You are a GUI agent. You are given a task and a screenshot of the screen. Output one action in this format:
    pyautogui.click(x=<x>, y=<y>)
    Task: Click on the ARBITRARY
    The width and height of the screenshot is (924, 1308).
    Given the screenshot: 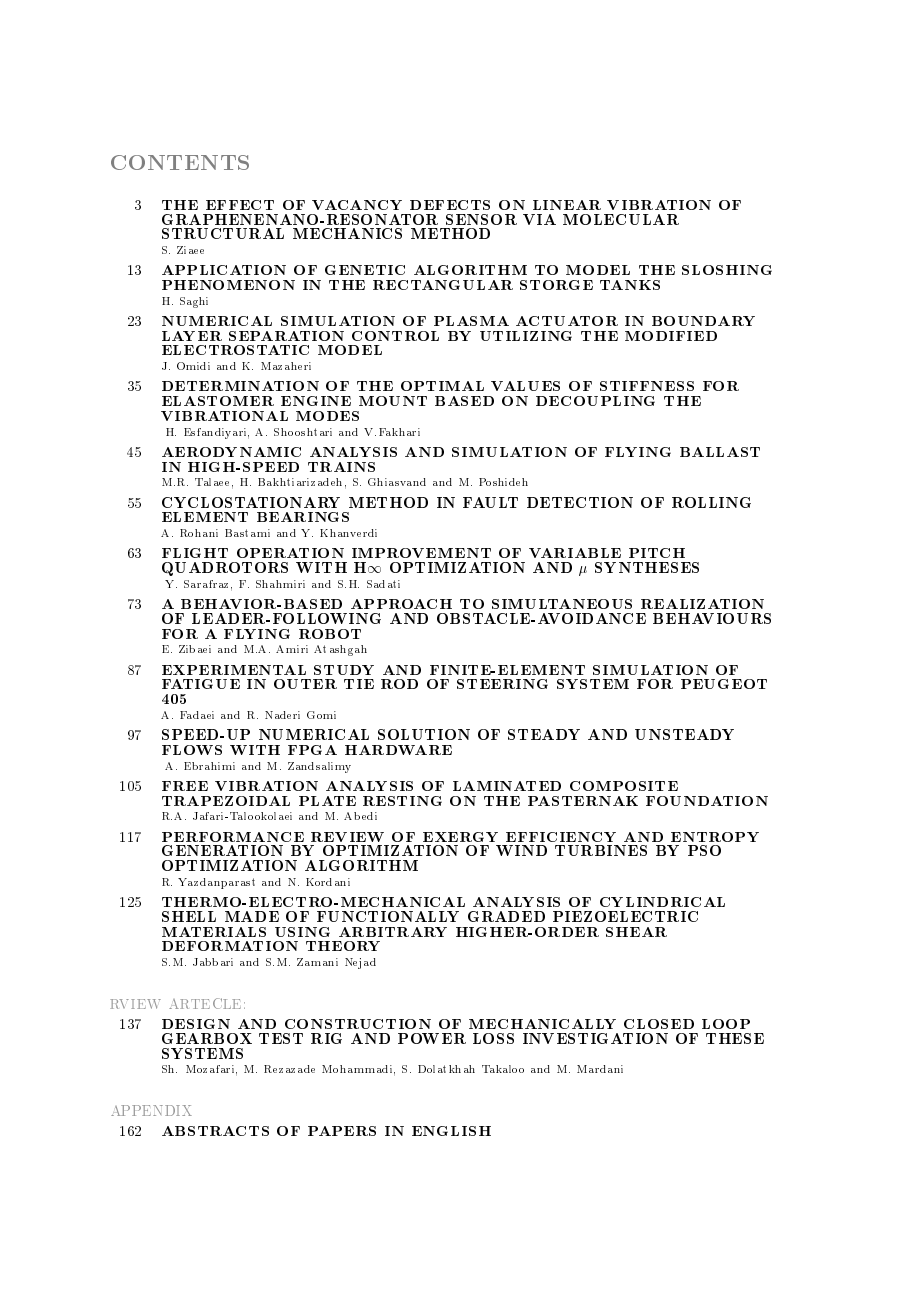 What is the action you would take?
    pyautogui.click(x=393, y=932)
